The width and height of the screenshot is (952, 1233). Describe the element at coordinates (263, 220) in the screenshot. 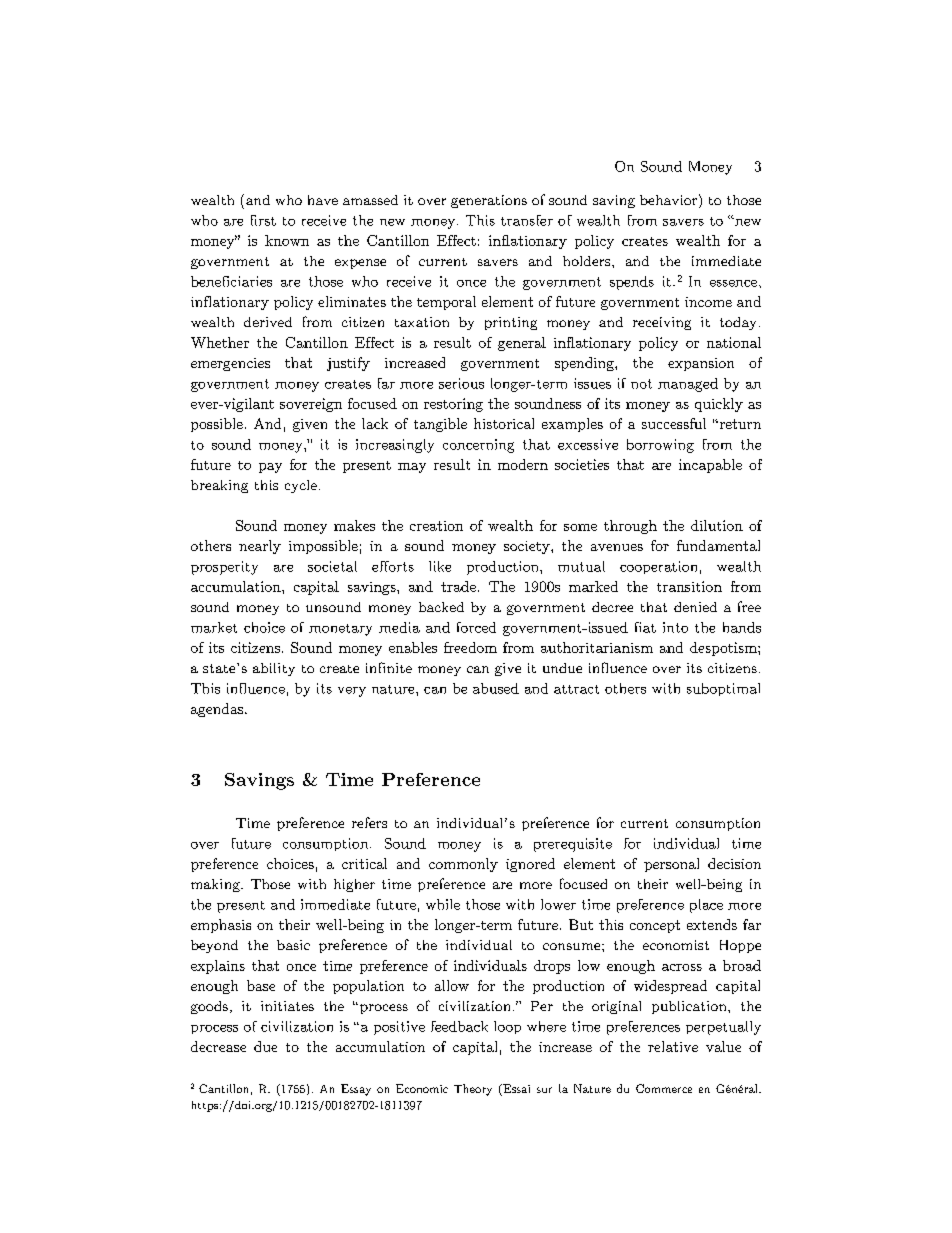

I see `first` at that location.
